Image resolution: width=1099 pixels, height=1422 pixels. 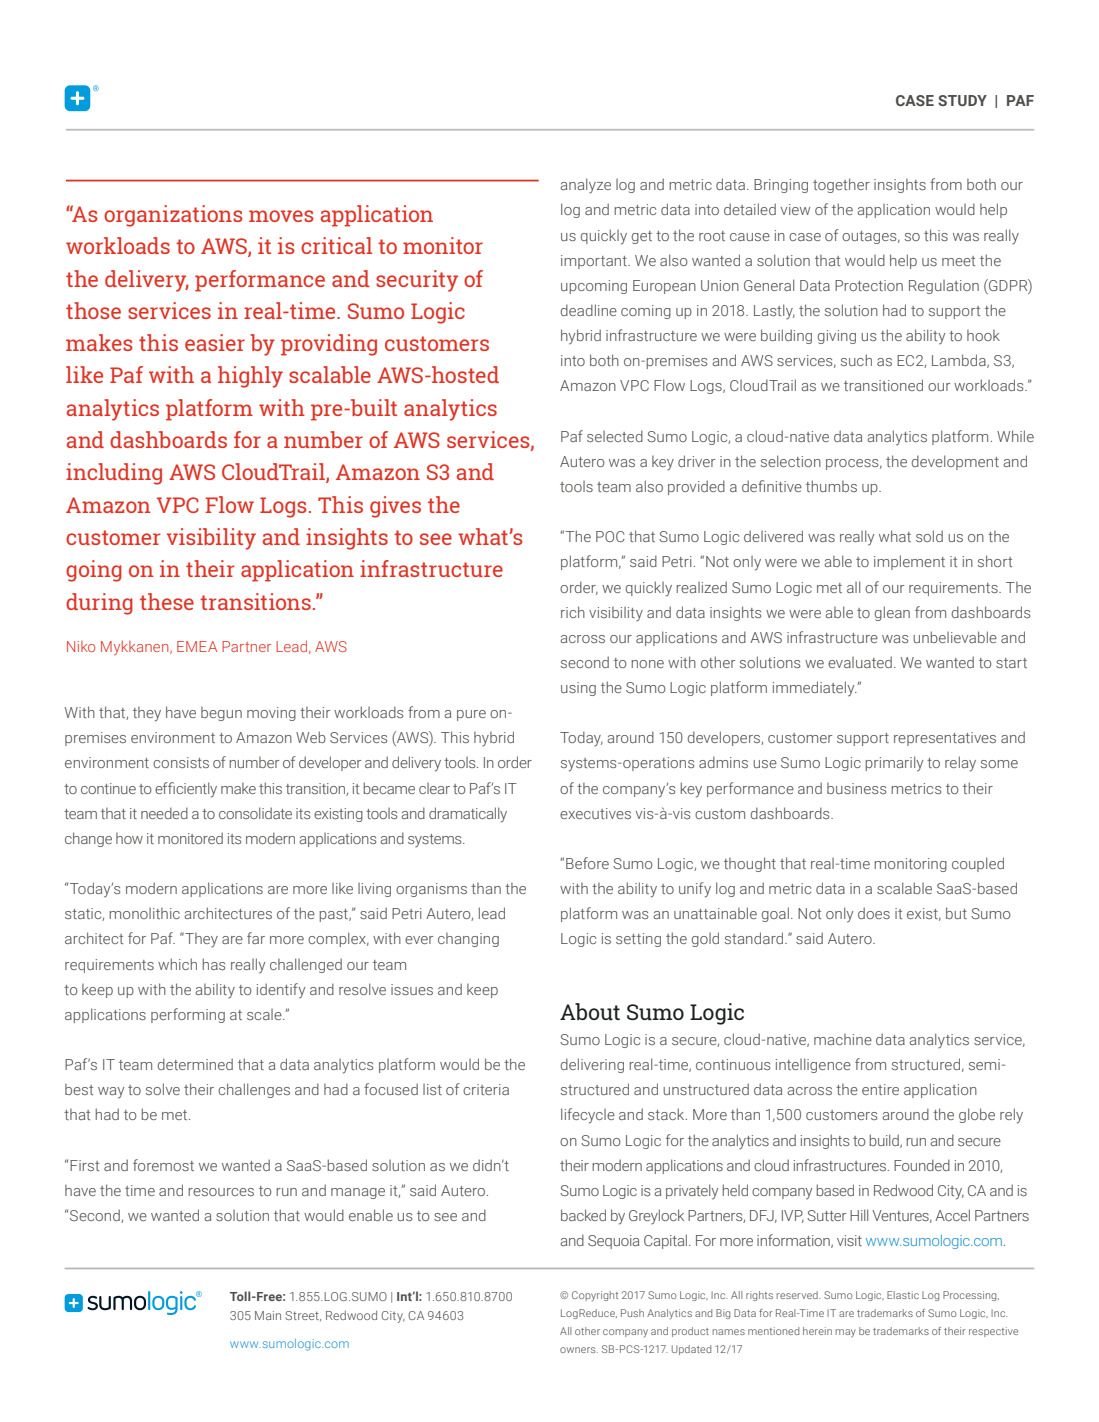 What do you see at coordinates (595, 1296) in the page?
I see `Copyright` at bounding box center [595, 1296].
